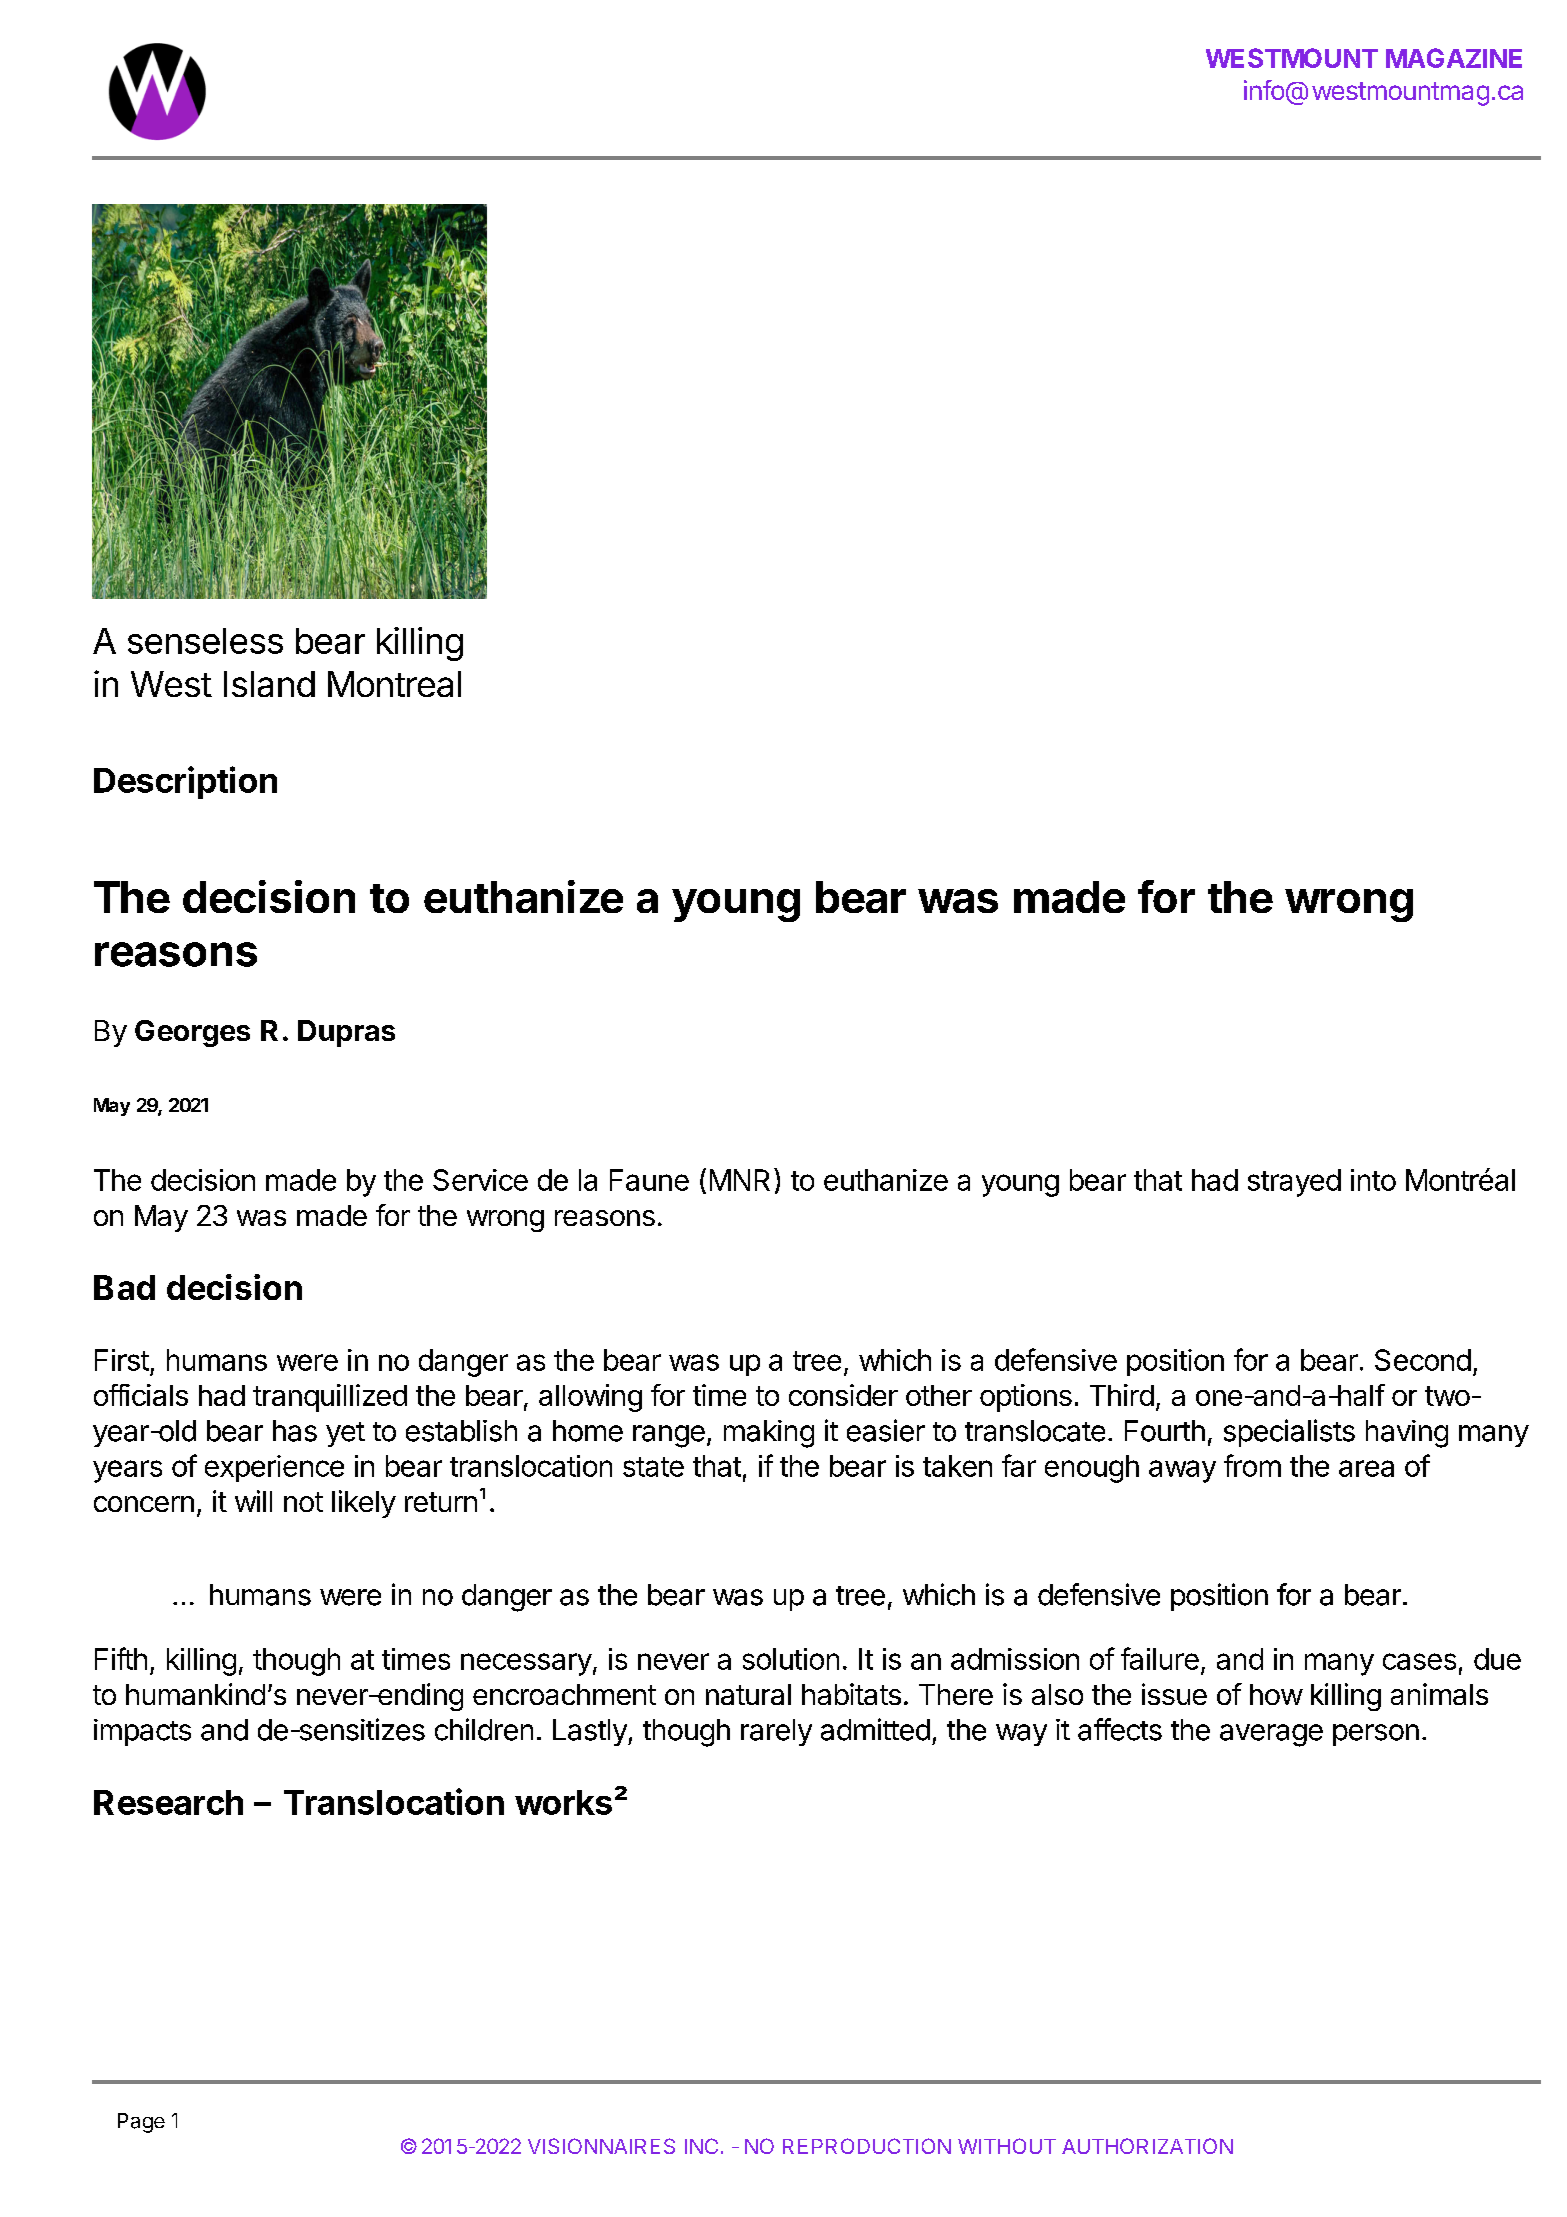 The height and width of the page is (2217, 1567). What do you see at coordinates (1294, 1183) in the page?
I see `strayed` at bounding box center [1294, 1183].
